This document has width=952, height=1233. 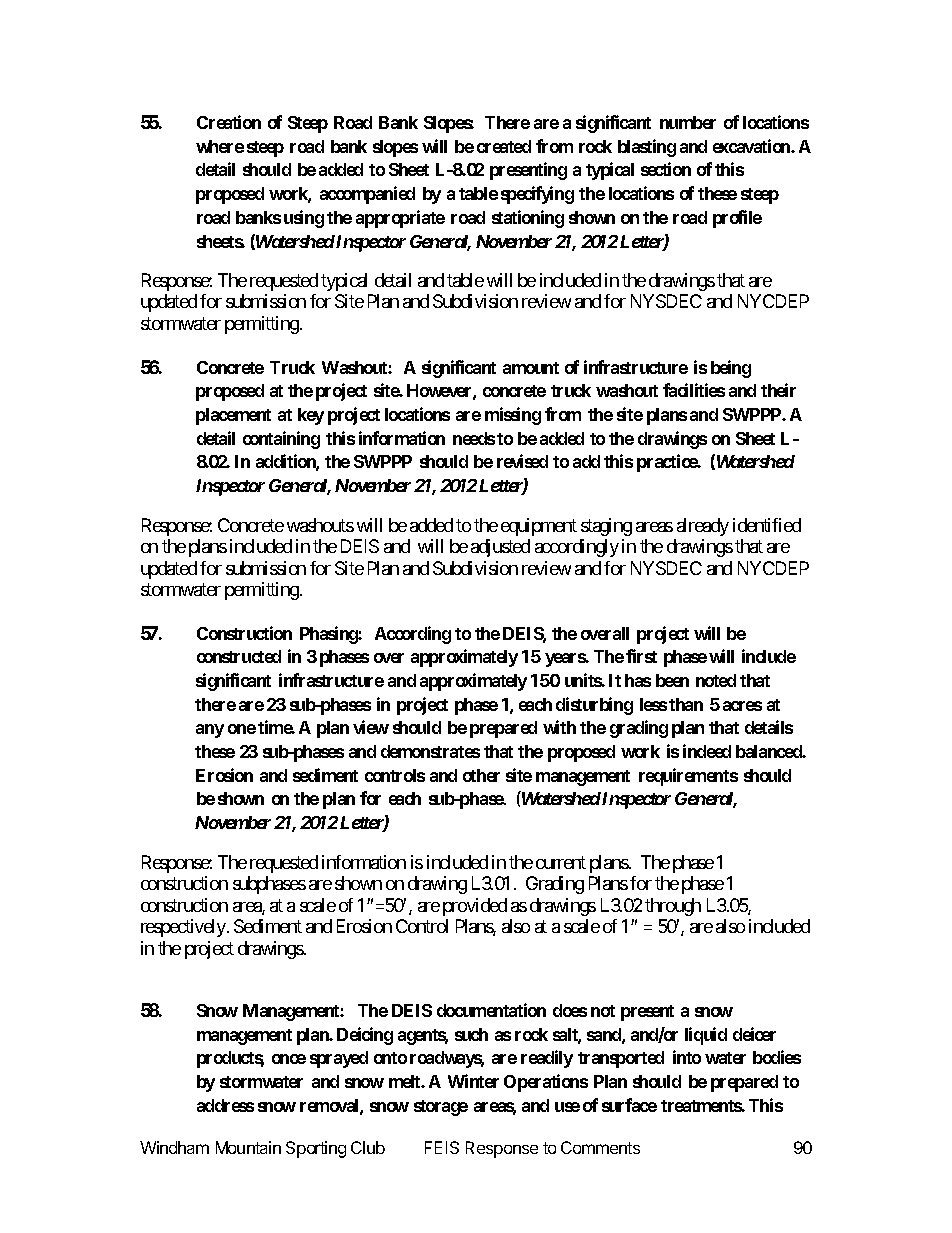 I want to click on Mountain, so click(x=248, y=1147).
